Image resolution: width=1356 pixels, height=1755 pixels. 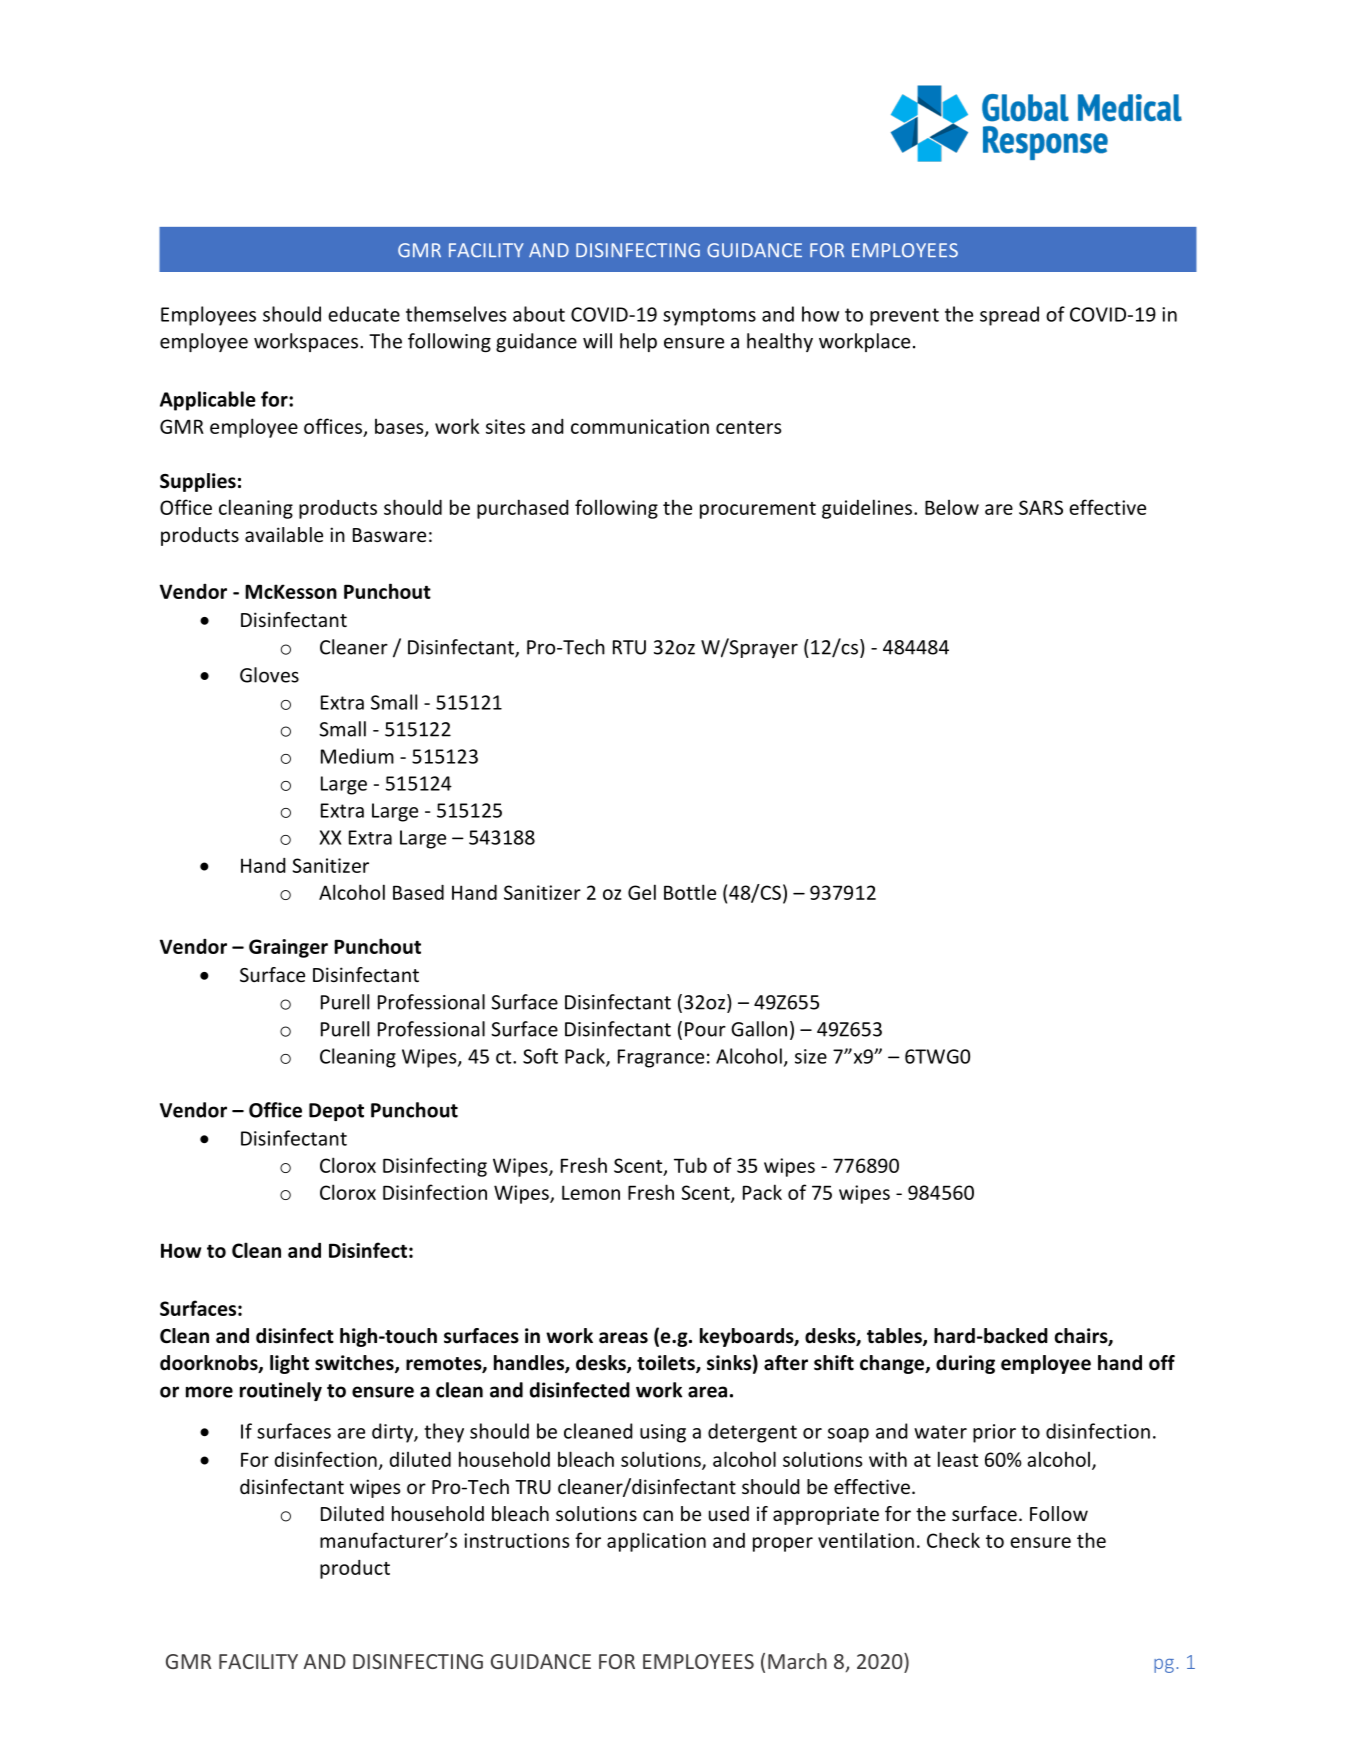 What do you see at coordinates (656, 1542) in the document?
I see `application` at bounding box center [656, 1542].
